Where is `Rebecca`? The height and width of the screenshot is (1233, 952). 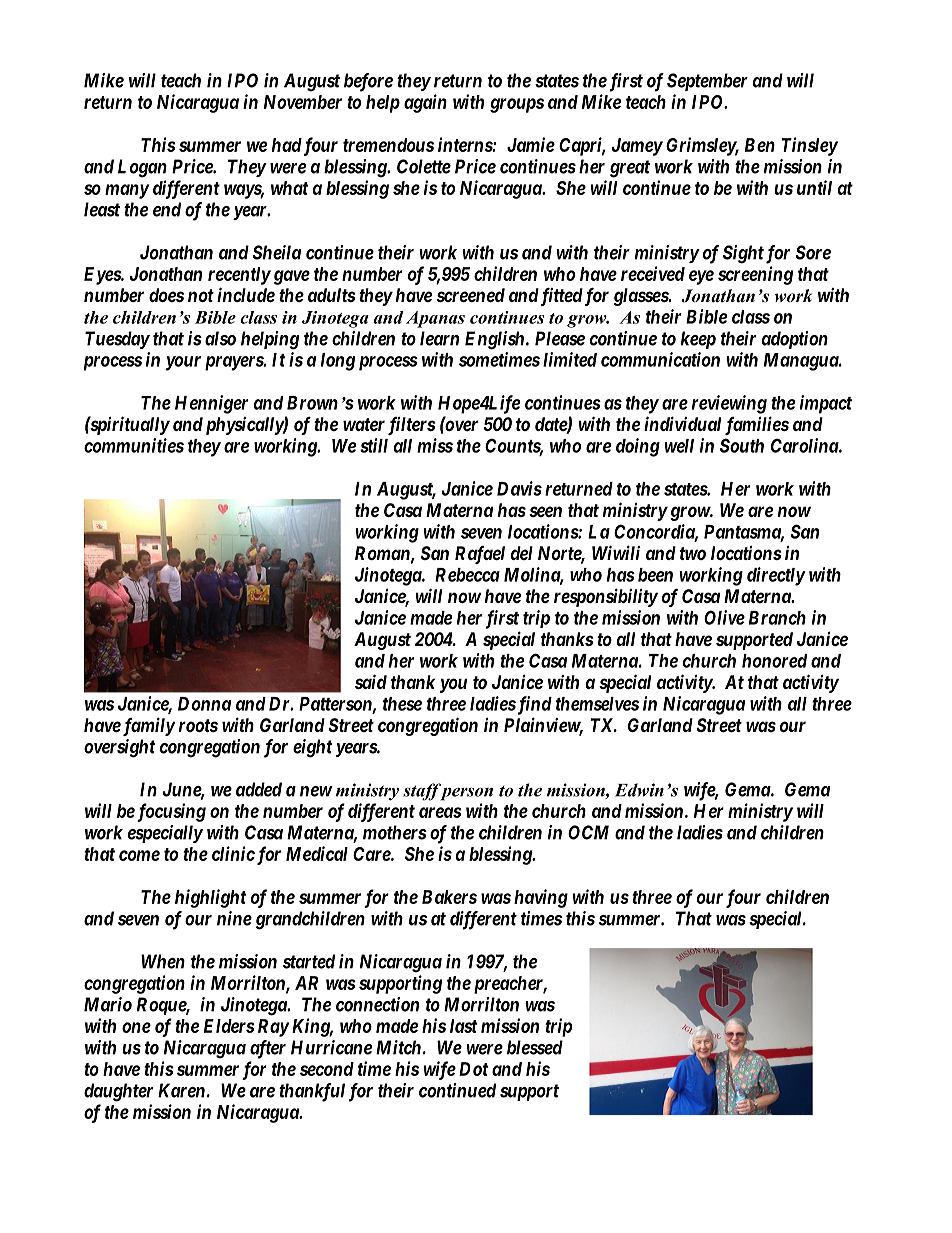
Rebecca is located at coordinates (467, 575).
